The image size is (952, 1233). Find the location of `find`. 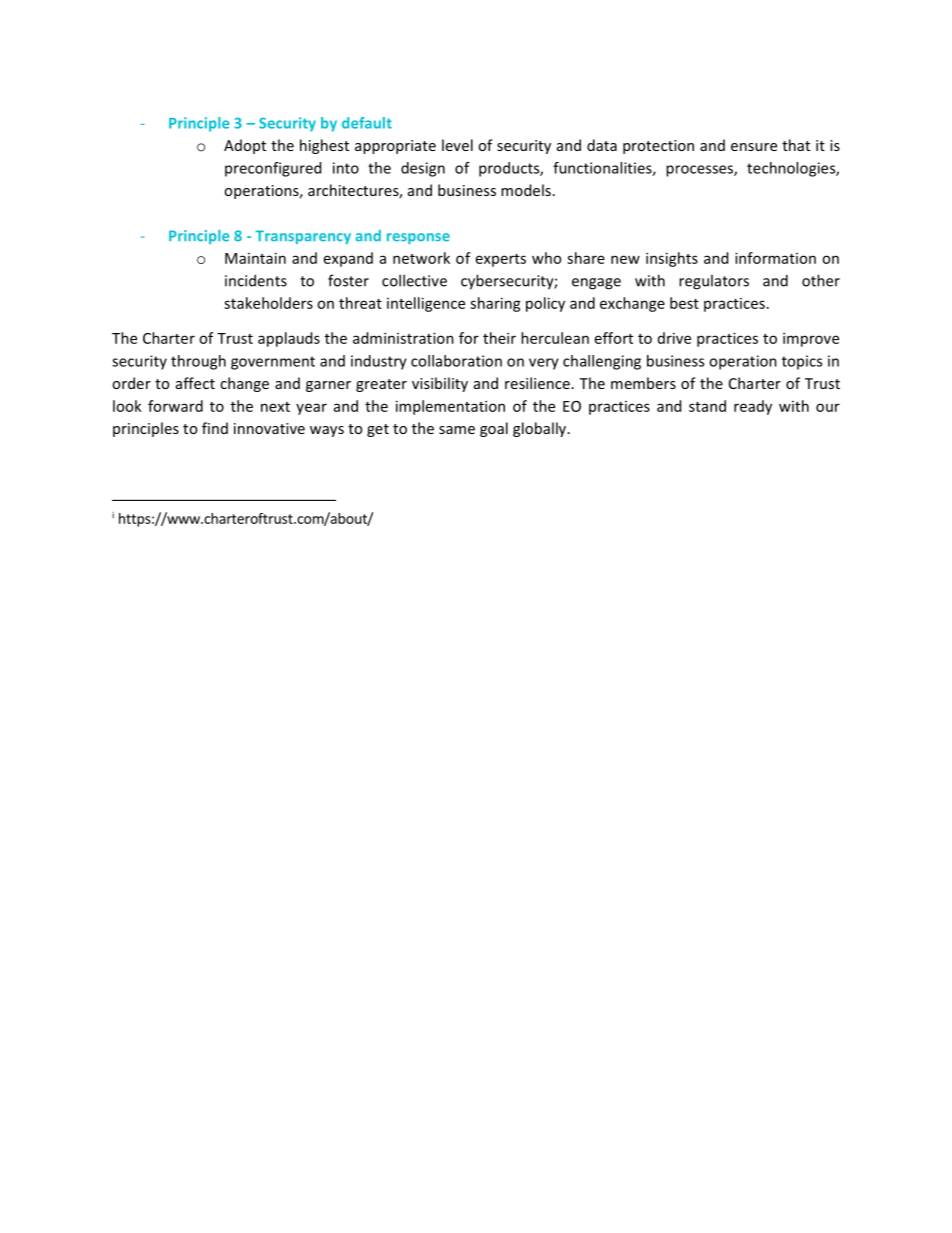

find is located at coordinates (215, 428).
